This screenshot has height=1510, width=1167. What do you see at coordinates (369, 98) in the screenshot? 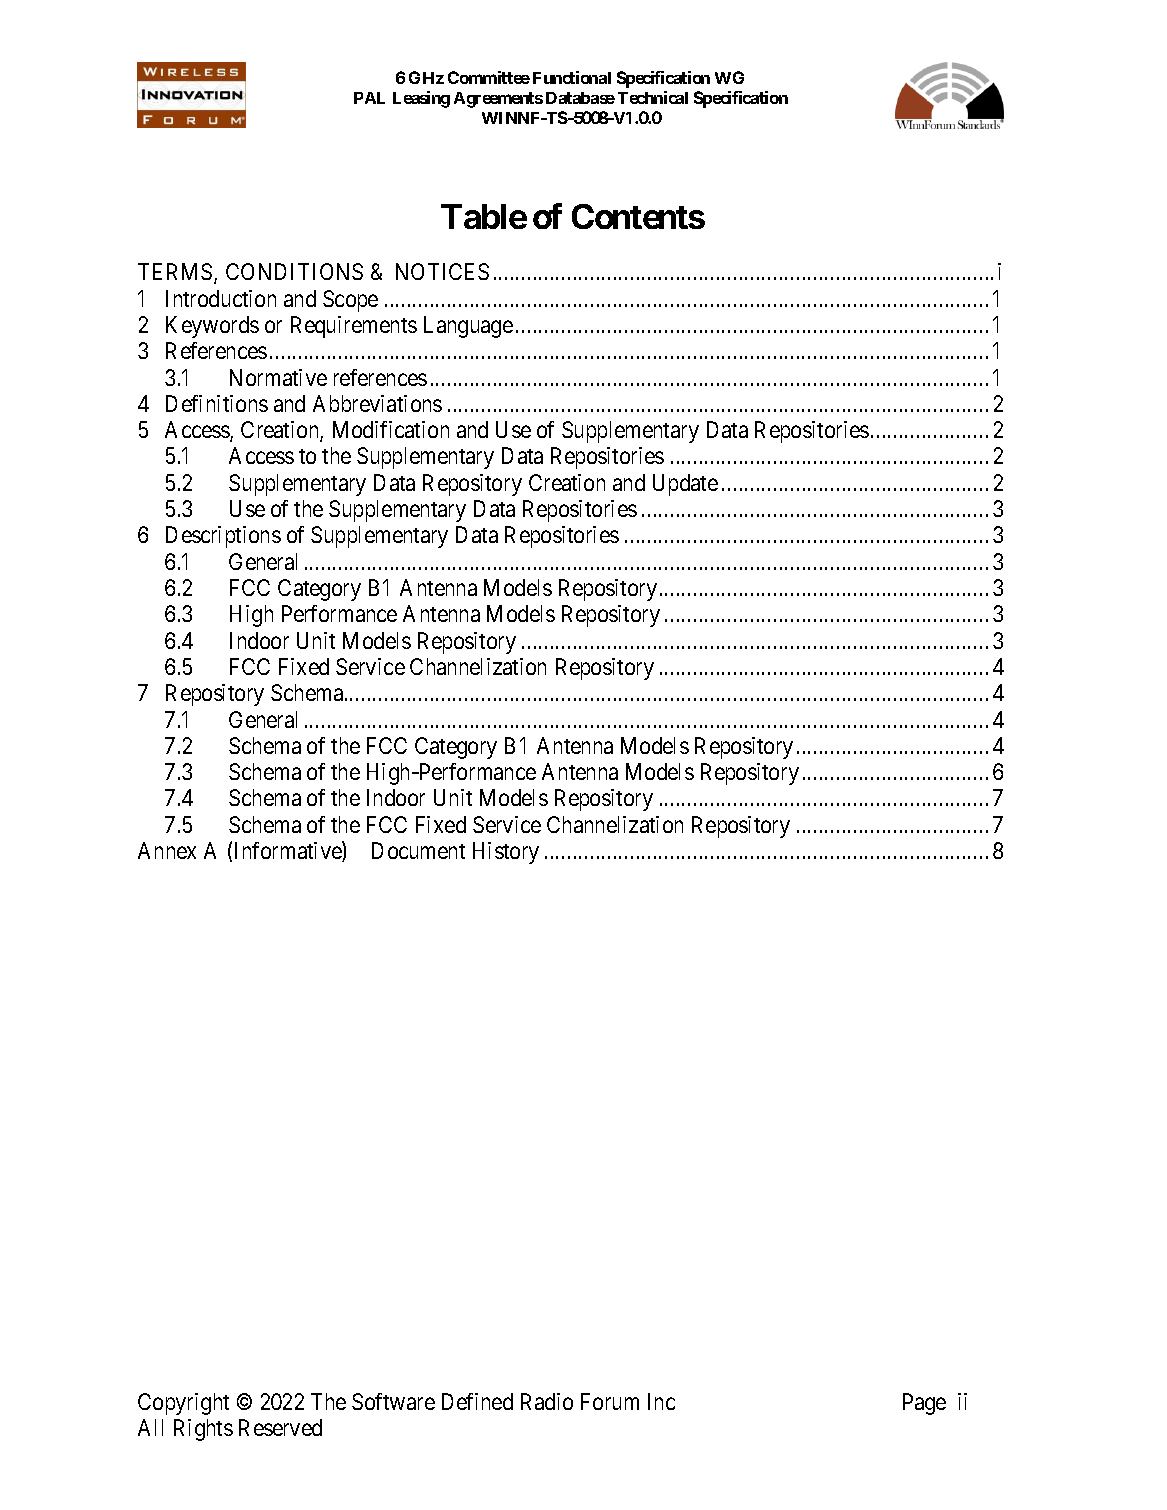
I see `PAL` at bounding box center [369, 98].
